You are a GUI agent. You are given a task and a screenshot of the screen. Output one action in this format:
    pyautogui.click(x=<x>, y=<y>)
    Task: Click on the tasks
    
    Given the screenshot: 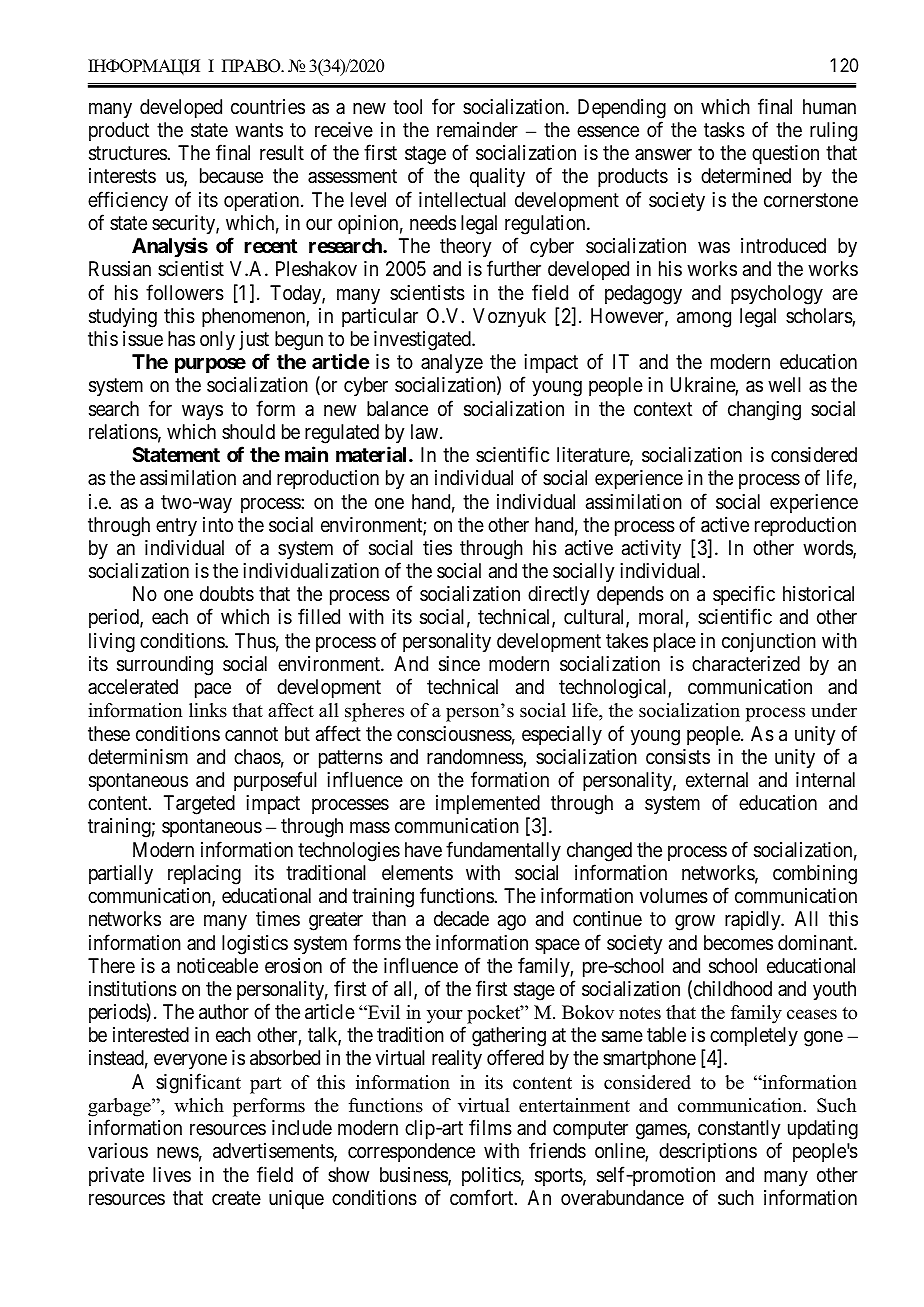 What is the action you would take?
    pyautogui.click(x=724, y=130)
